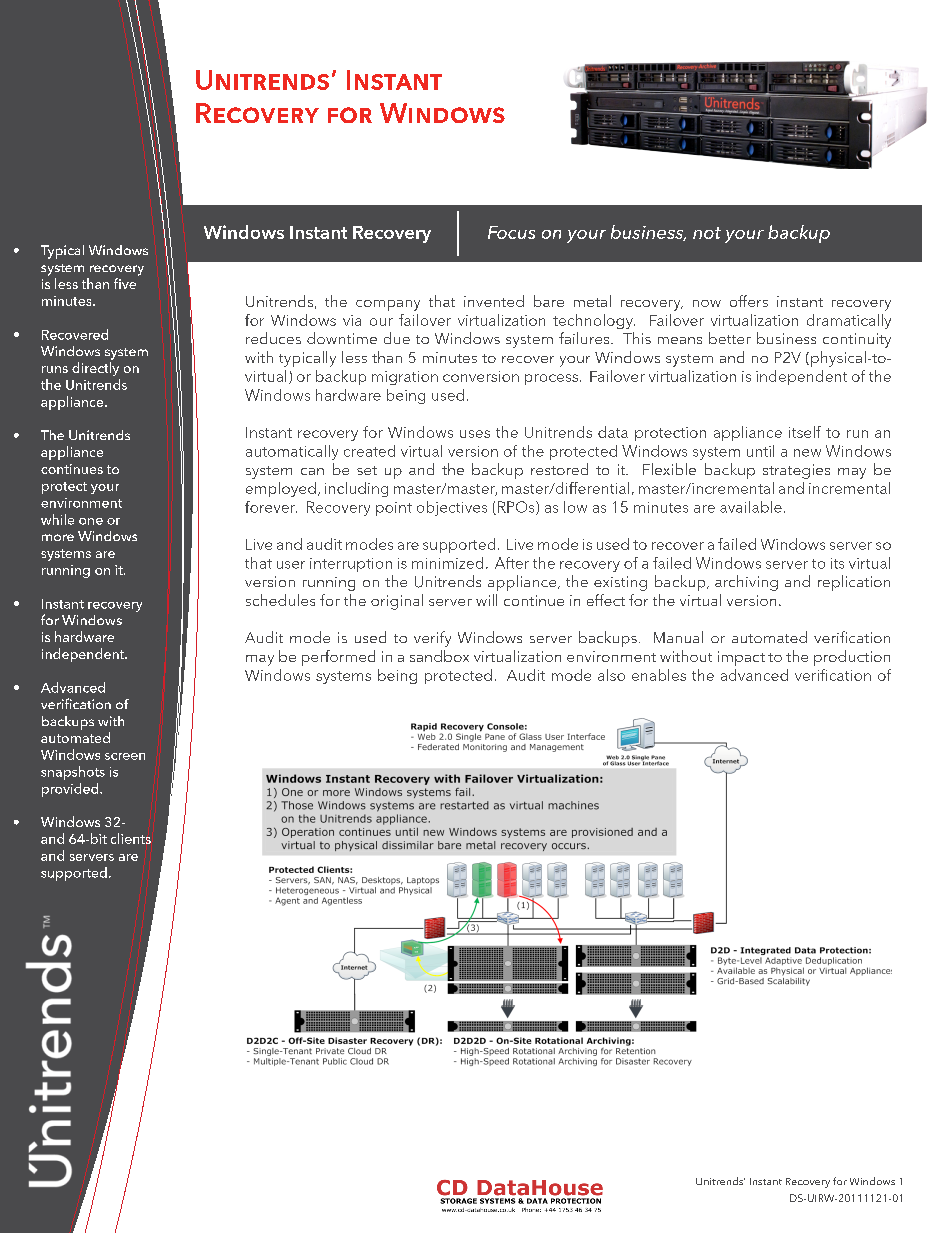 The image size is (952, 1233). I want to click on itself, so click(805, 432).
